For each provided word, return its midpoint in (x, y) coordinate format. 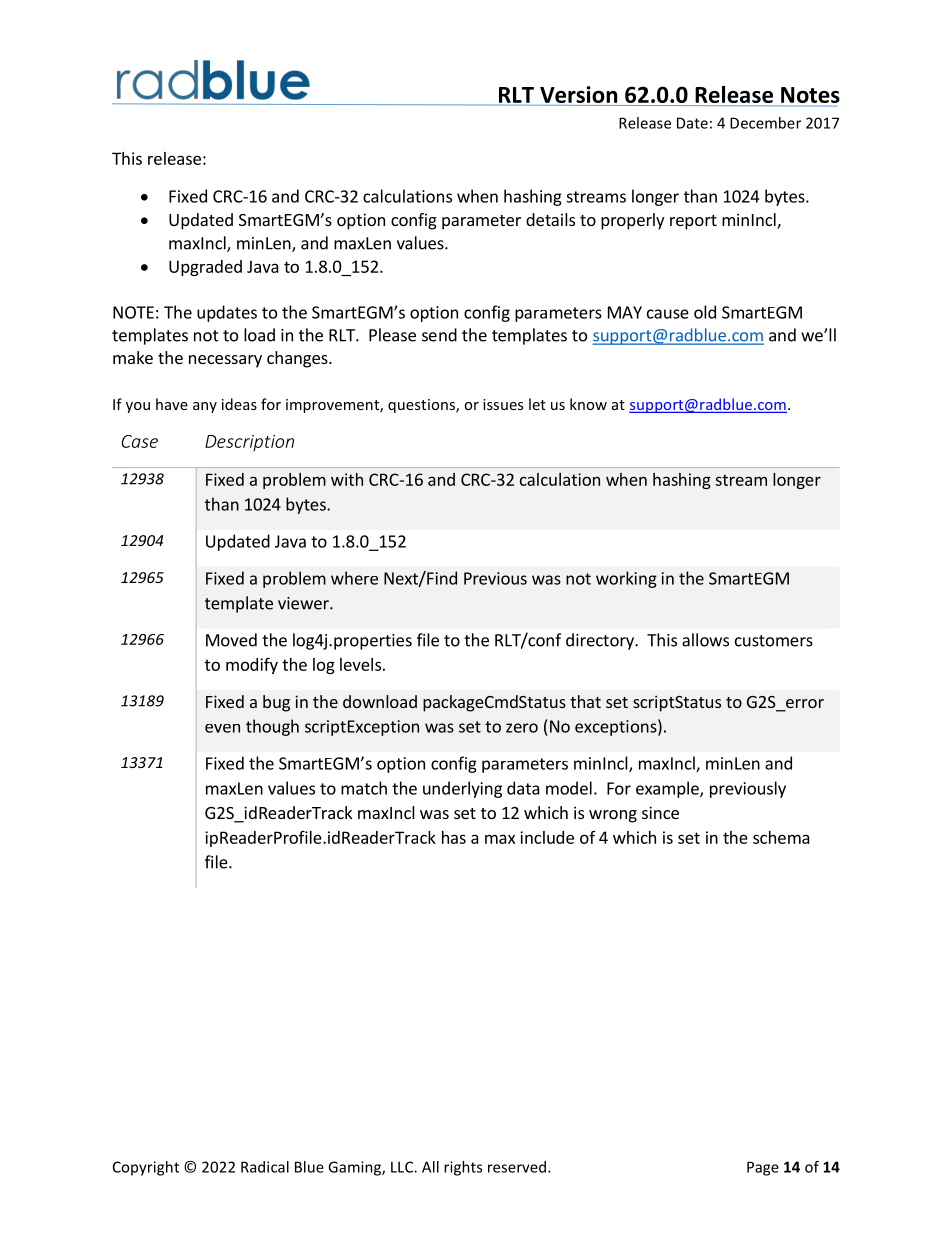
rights (463, 1168)
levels (360, 664)
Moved (231, 640)
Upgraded (205, 268)
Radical (265, 1167)
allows (705, 640)
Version (579, 96)
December (765, 123)
